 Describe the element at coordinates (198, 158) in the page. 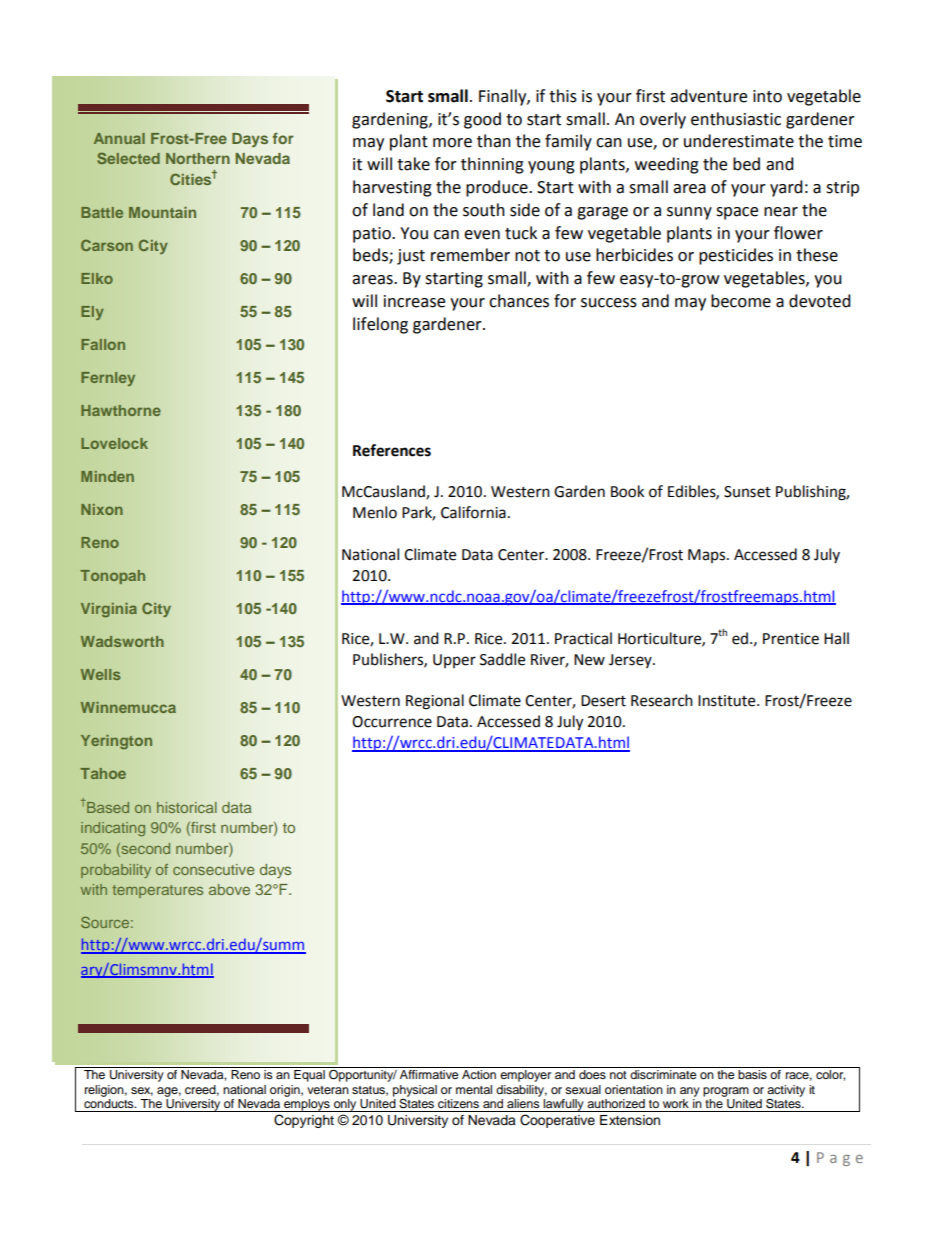

I see `Northern` at that location.
